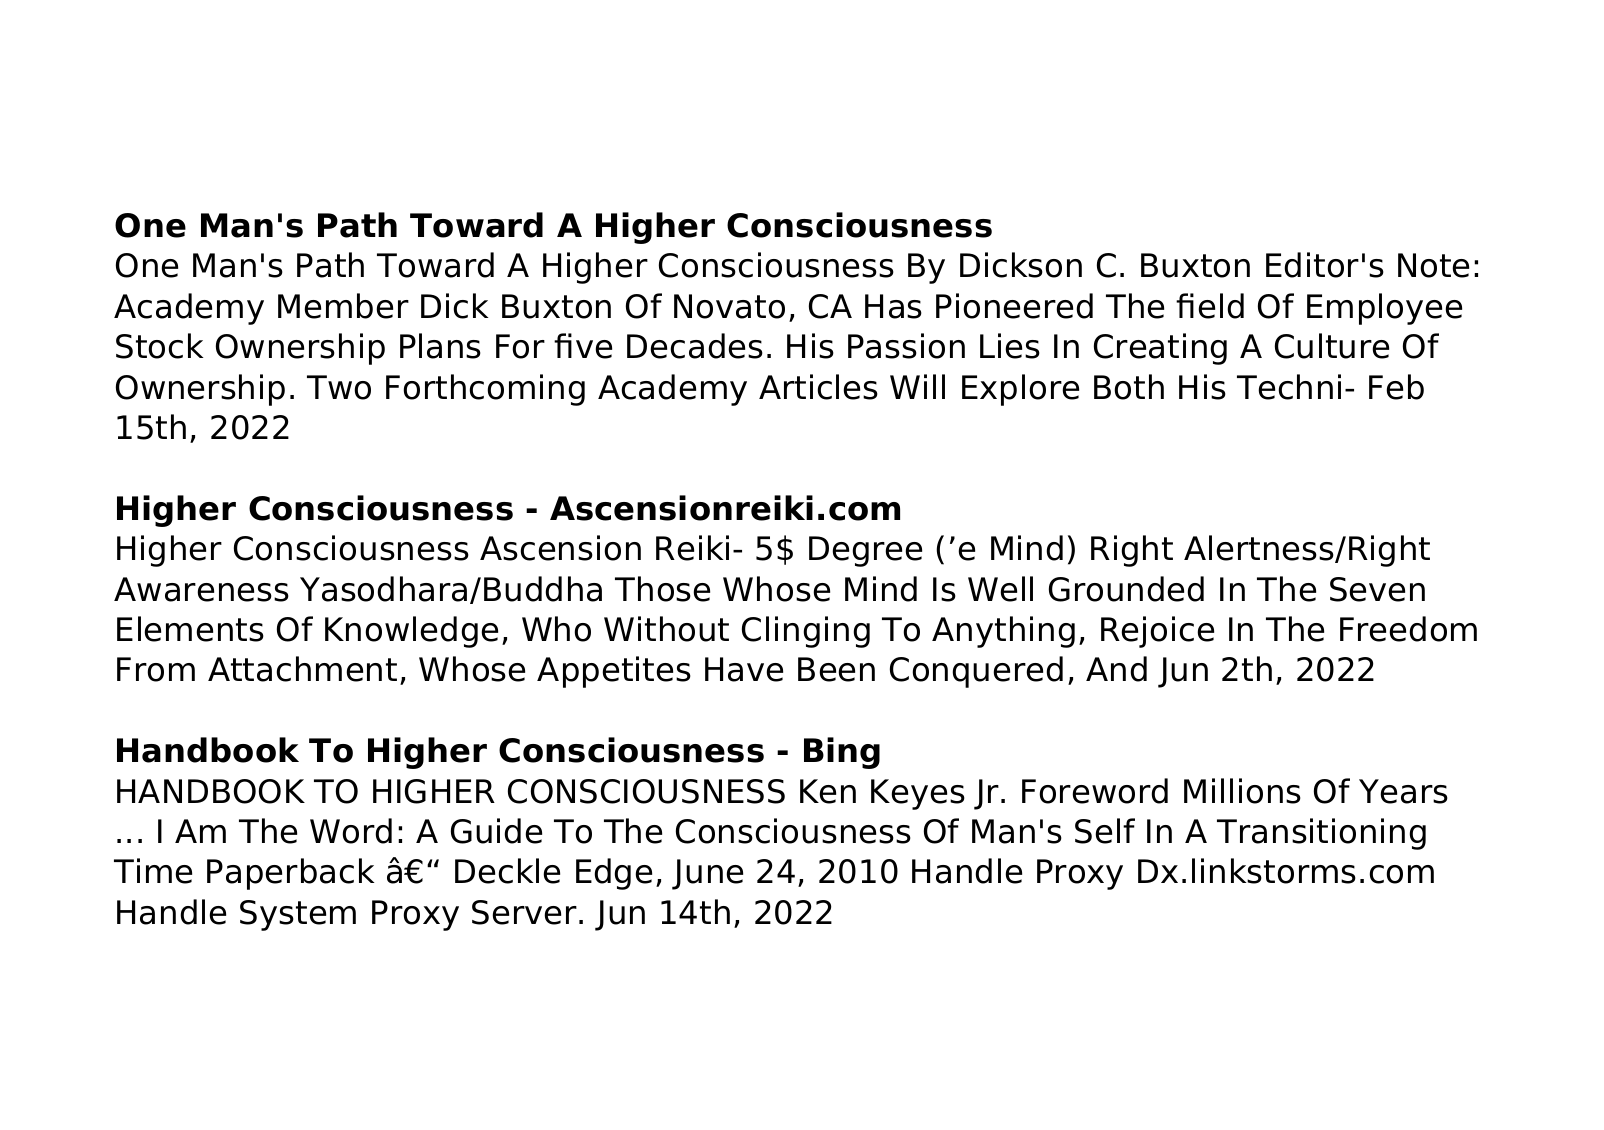  What do you see at coordinates (298, 915) in the screenshot?
I see `System` at bounding box center [298, 915].
